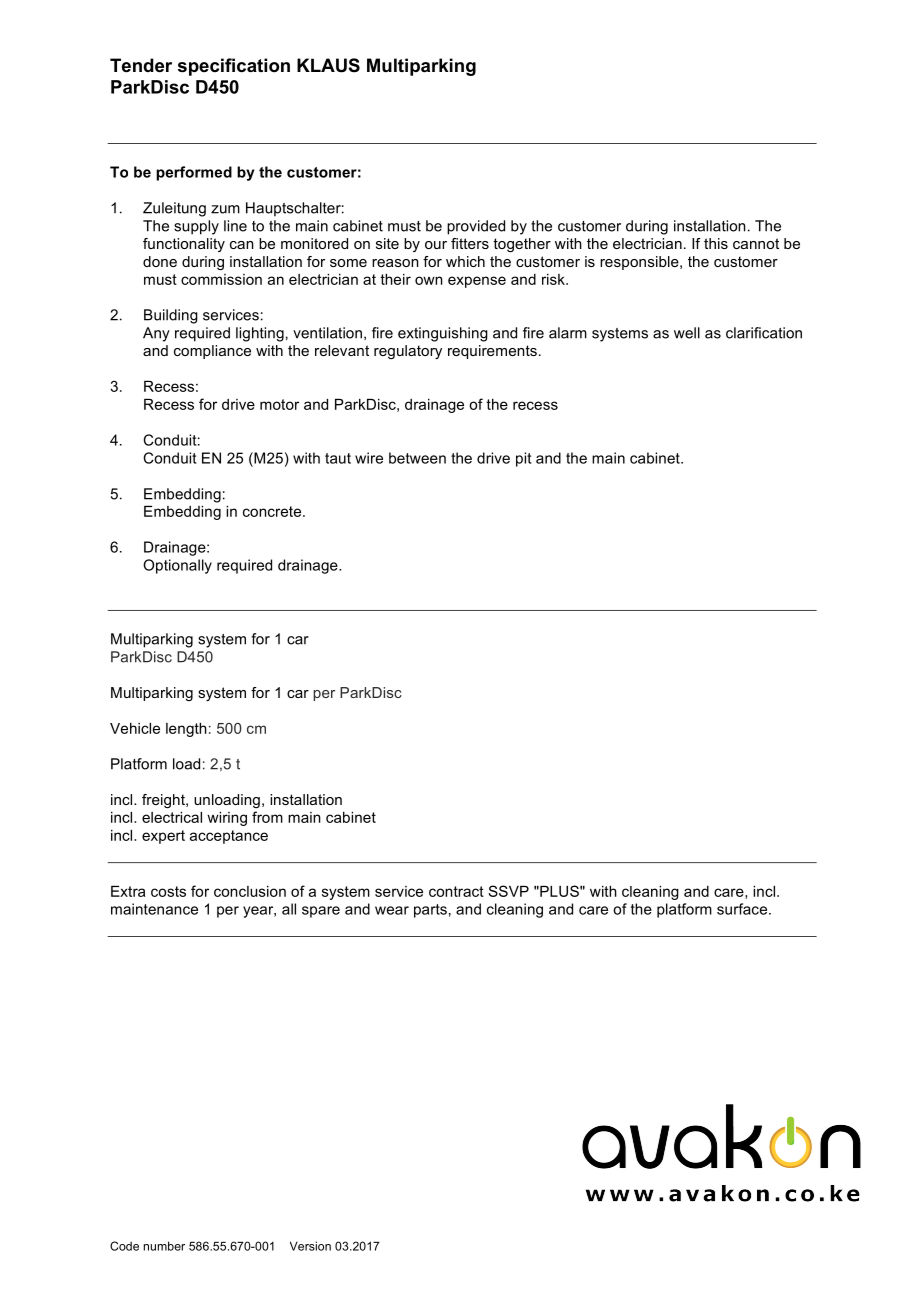 This image has height=1308, width=924. Describe the element at coordinates (417, 458) in the image. I see `between` at that location.
